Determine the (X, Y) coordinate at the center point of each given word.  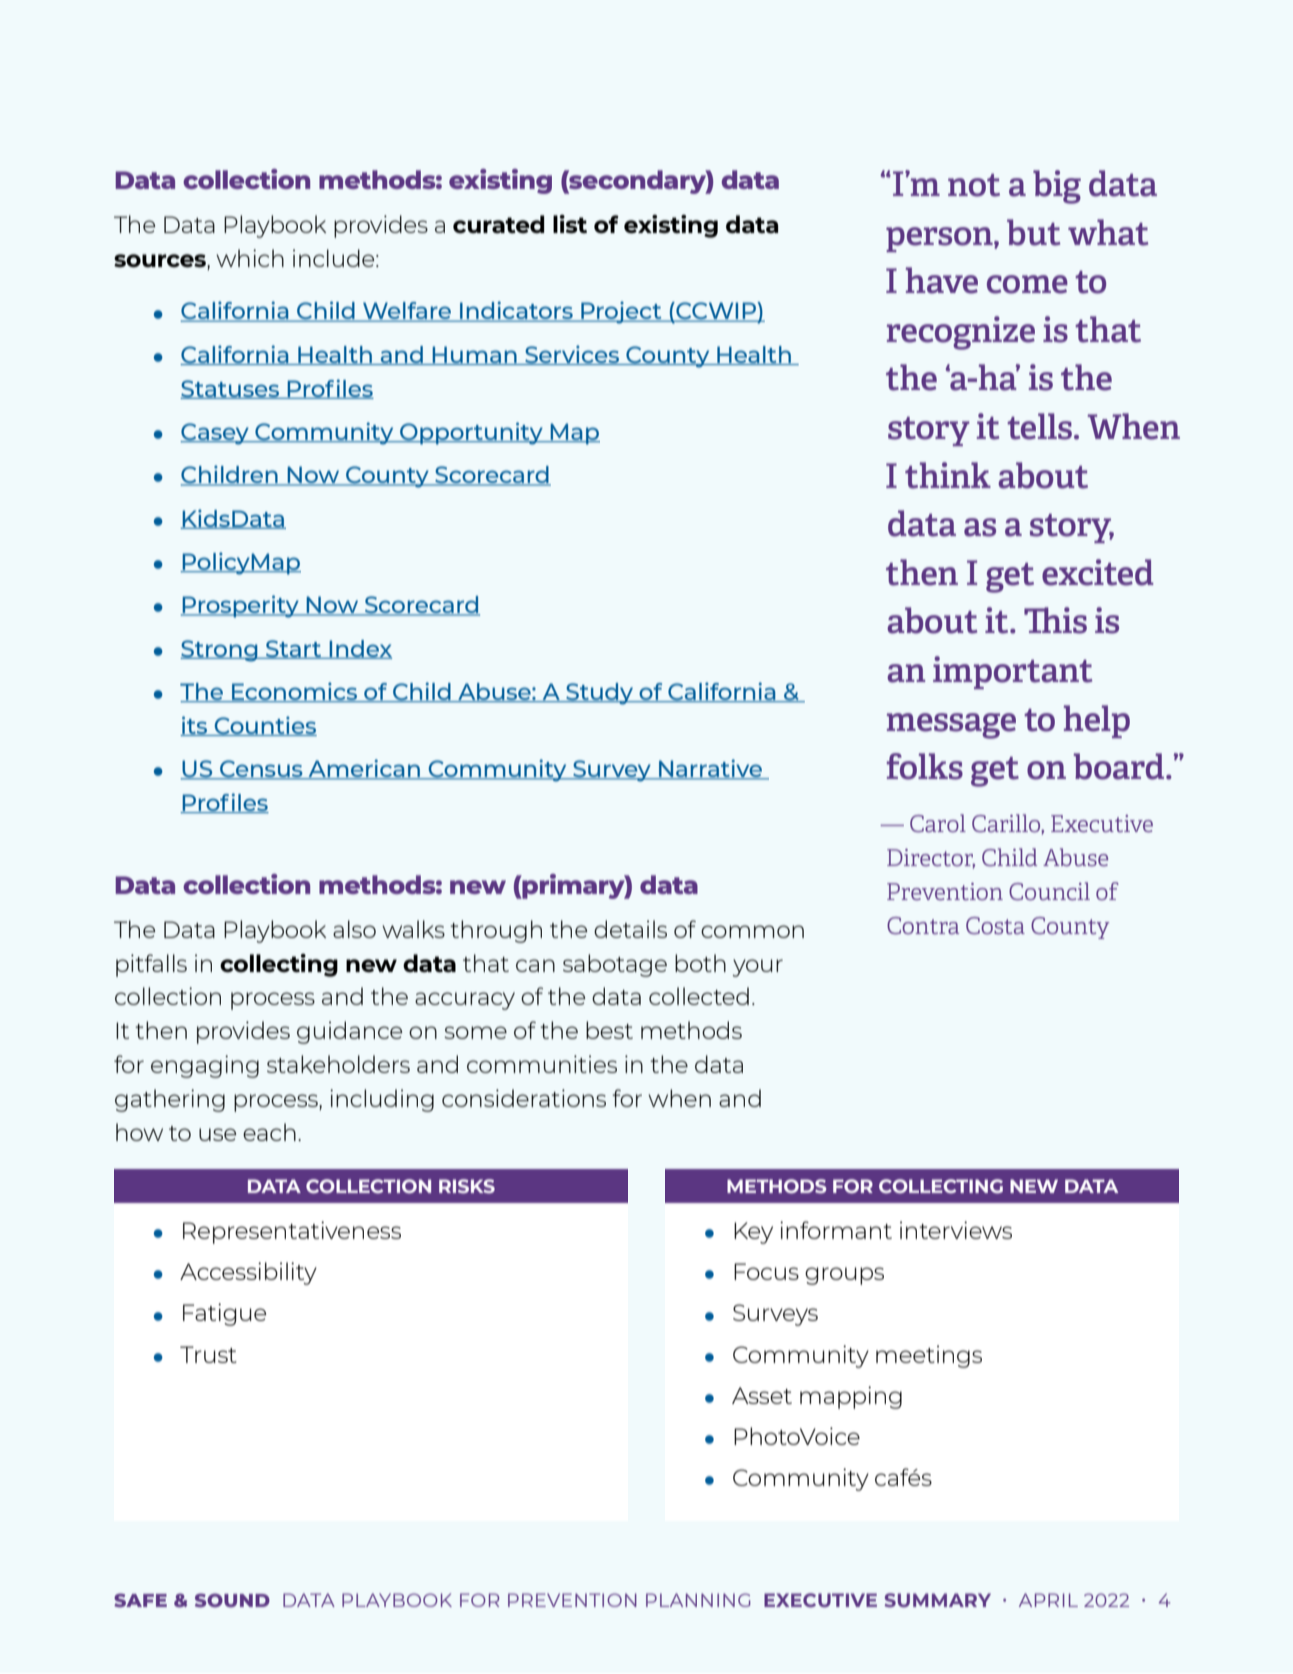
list (570, 224)
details (630, 929)
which (250, 258)
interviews (956, 1230)
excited (1098, 572)
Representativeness (292, 1232)
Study (600, 694)
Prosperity (241, 606)
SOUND (232, 1600)
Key (753, 1233)
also (354, 929)
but (1033, 232)
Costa (995, 925)
